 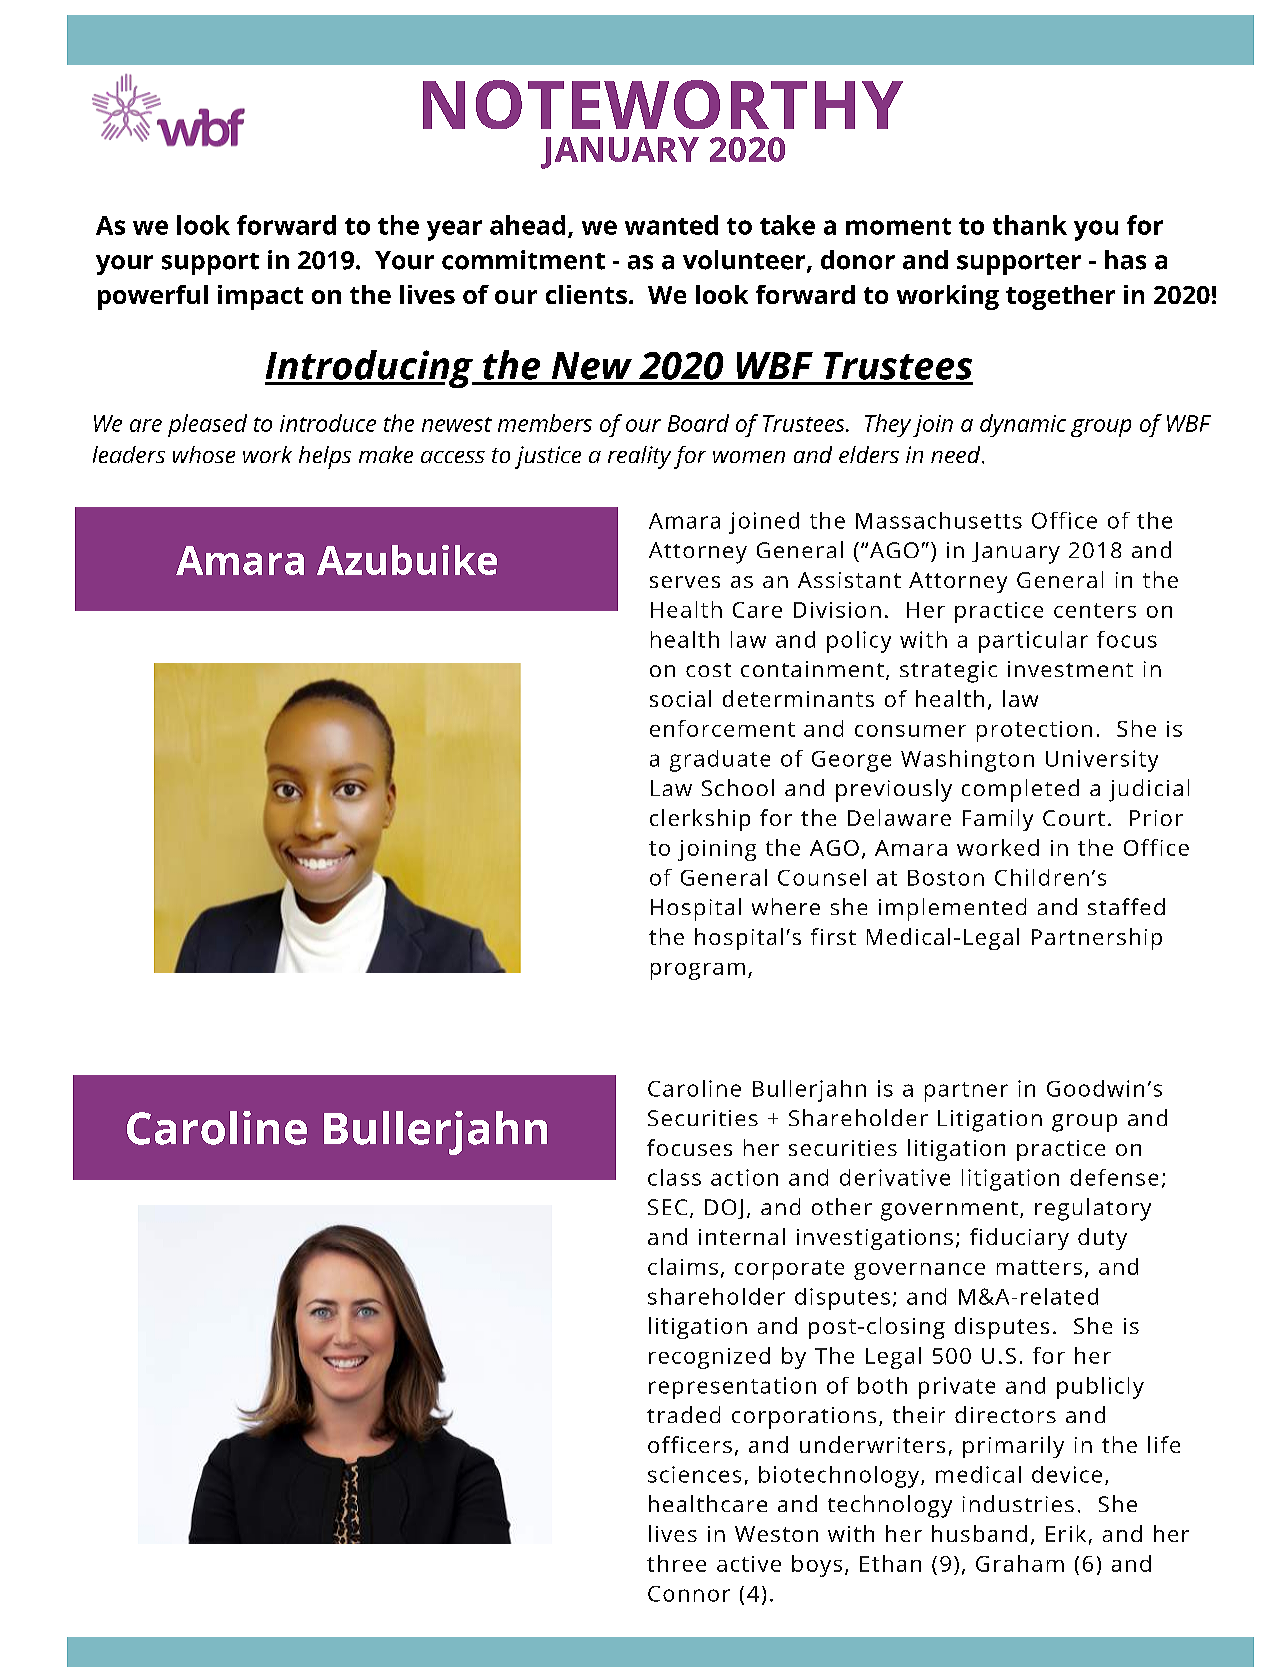 I want to click on Court, so click(x=1074, y=818).
